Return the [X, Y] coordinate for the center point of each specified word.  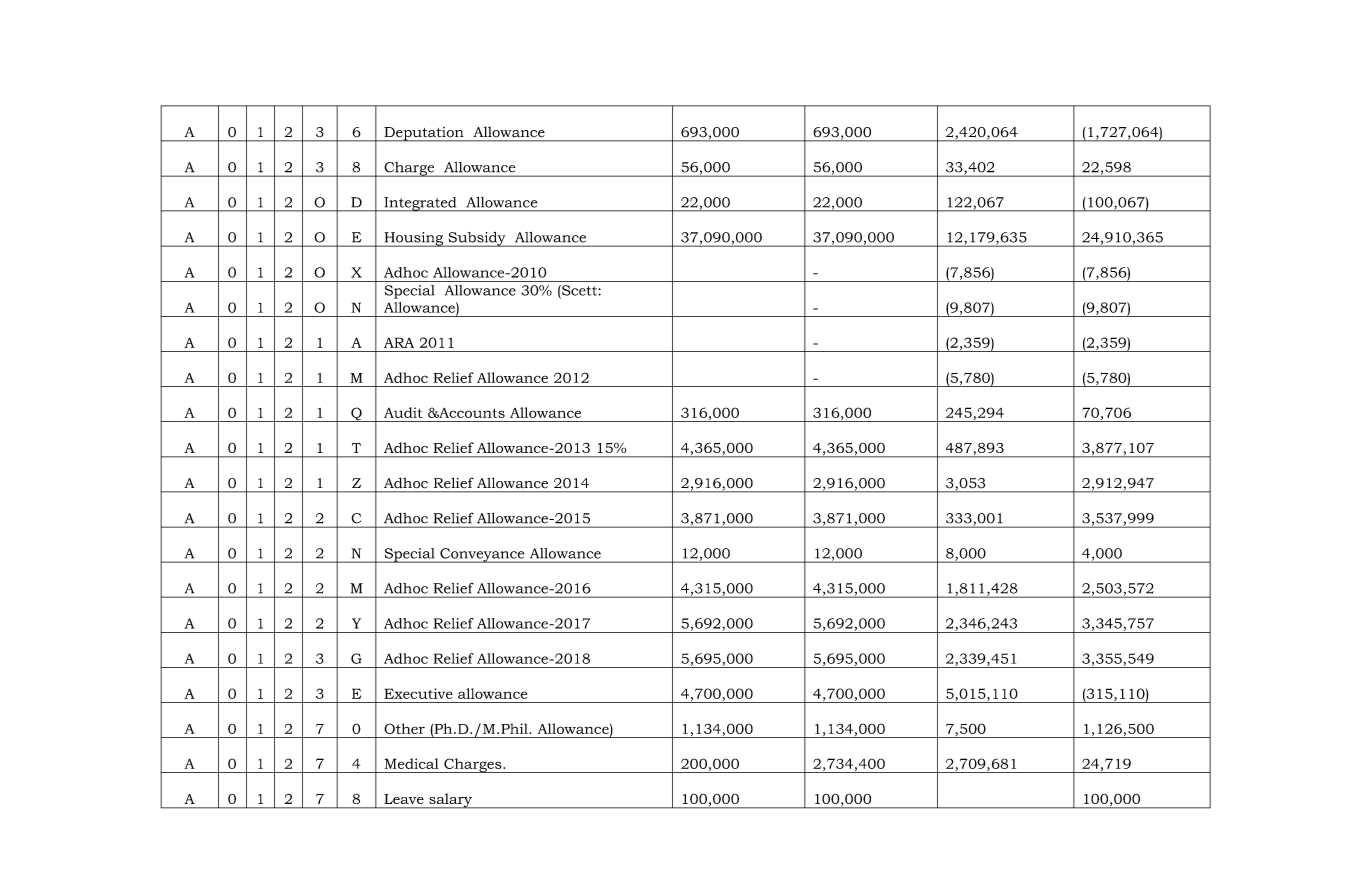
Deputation [424, 134]
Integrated [420, 204]
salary [450, 801]
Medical [411, 763]
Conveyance [482, 555]
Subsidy [477, 239]
